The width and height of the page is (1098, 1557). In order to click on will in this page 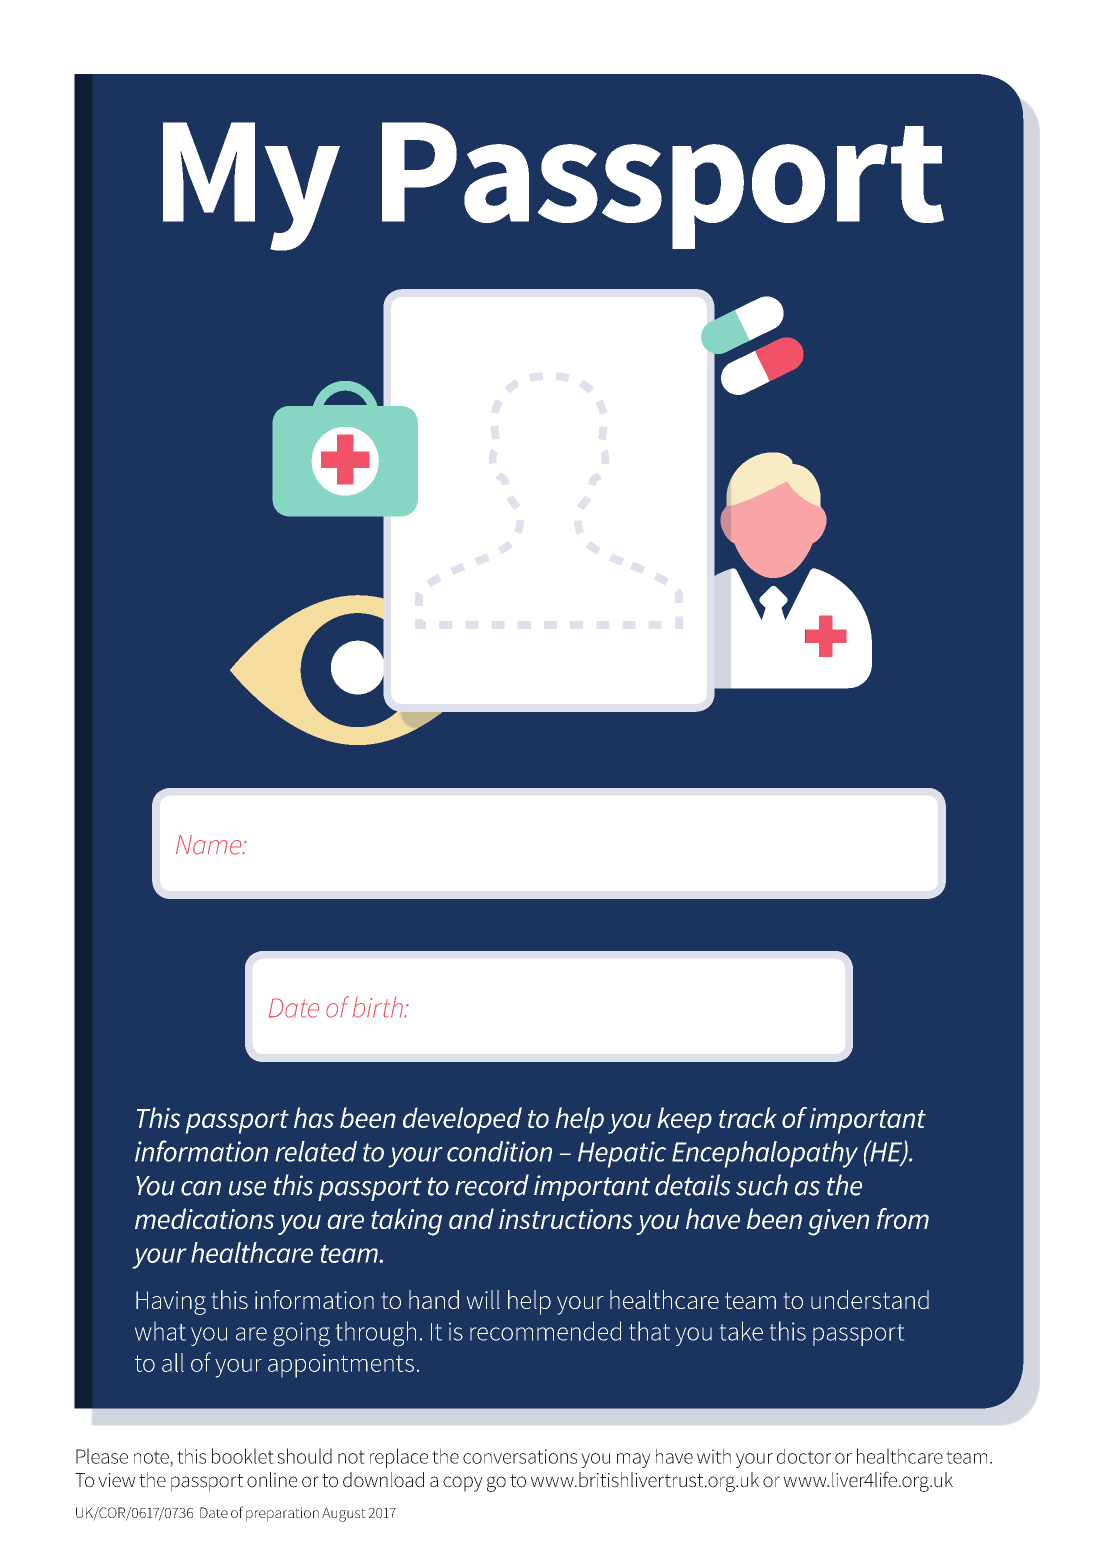, I will do `click(483, 1299)`.
